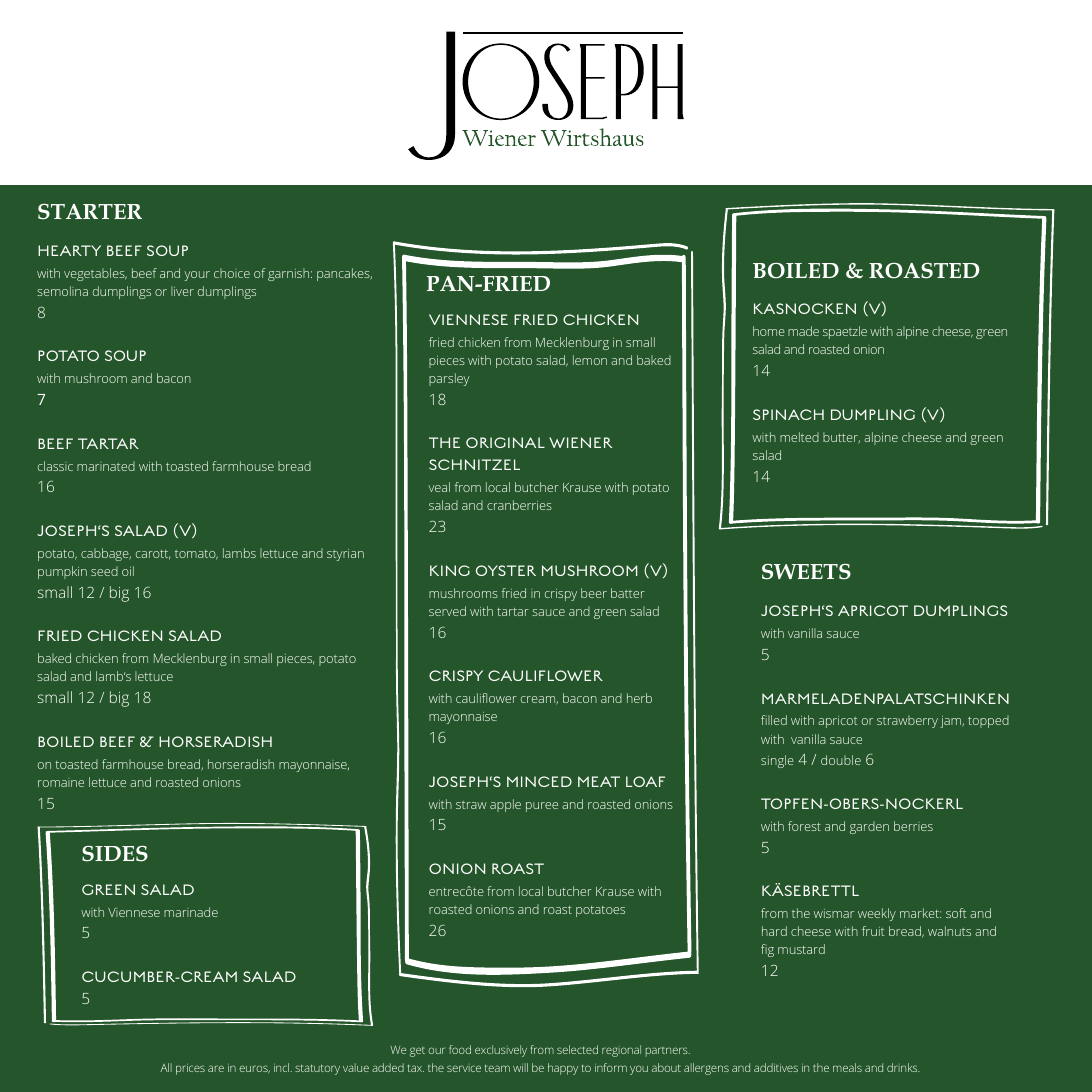 This document has height=1092, width=1092. What do you see at coordinates (190, 1069) in the document?
I see `prices` at bounding box center [190, 1069].
